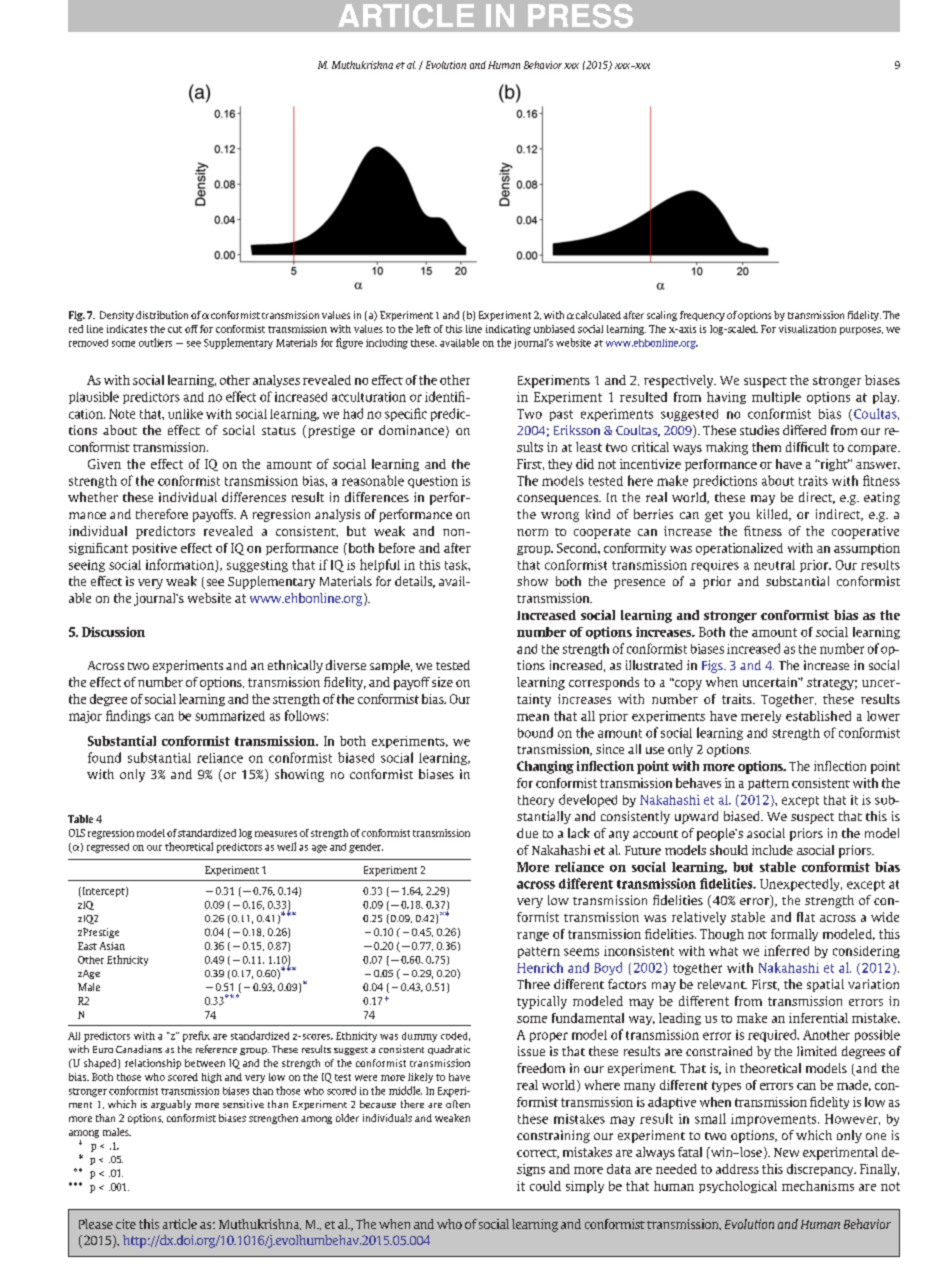 Image resolution: width=952 pixels, height=1271 pixels. I want to click on merely, so click(761, 717).
